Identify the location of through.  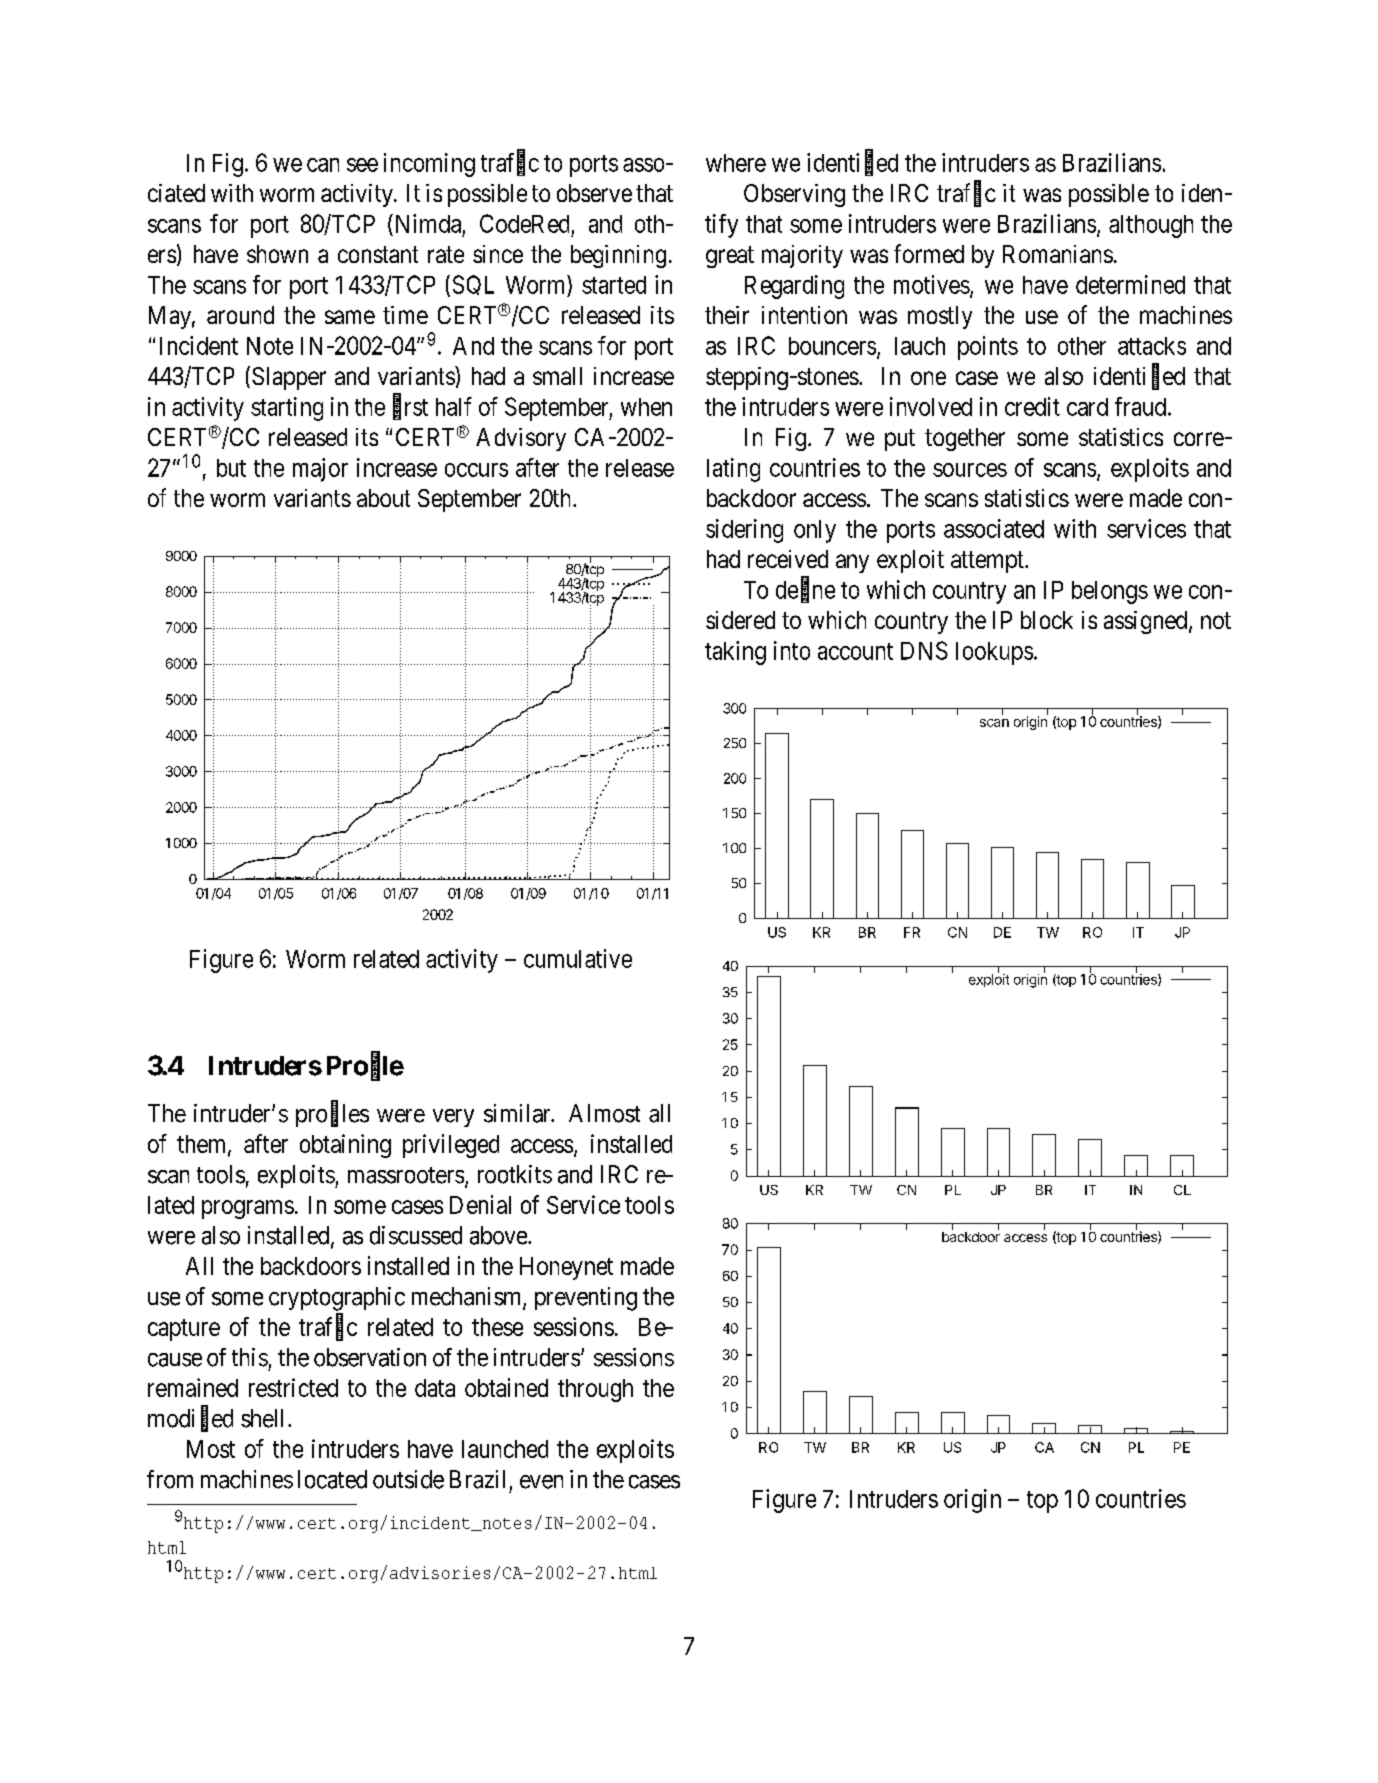
(595, 1390).
